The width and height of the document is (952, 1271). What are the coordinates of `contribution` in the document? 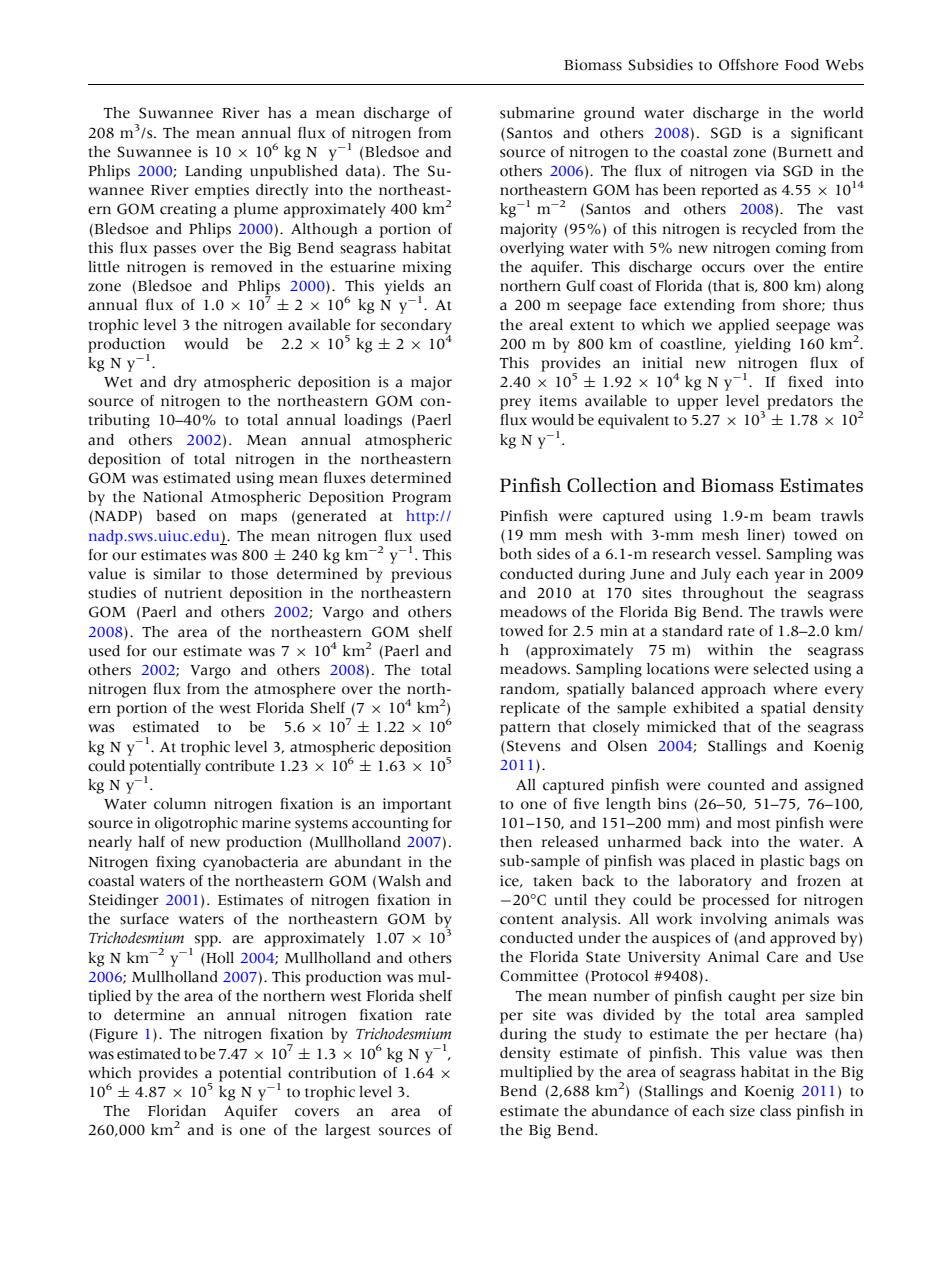 It's located at (332, 1073).
